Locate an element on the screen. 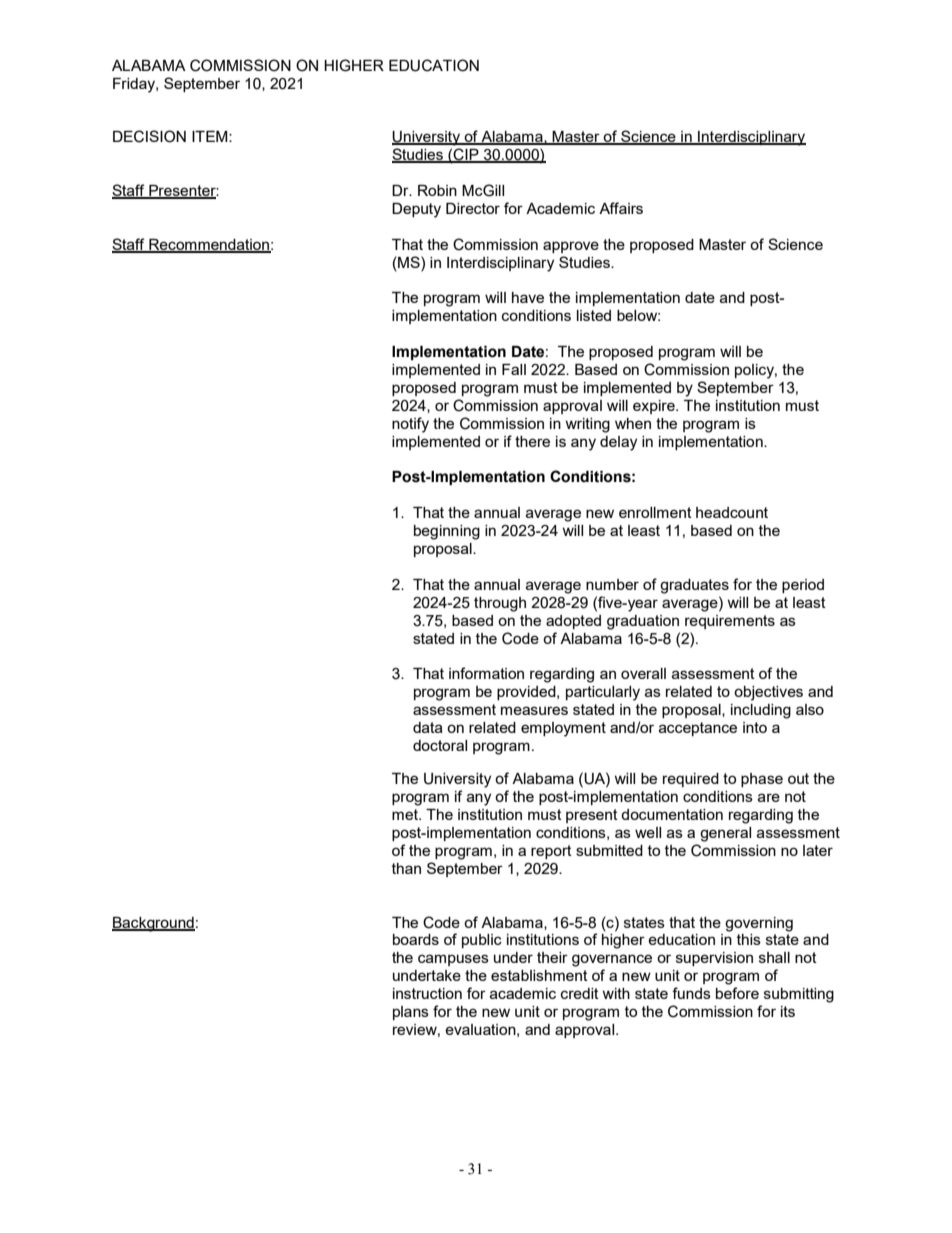  Robin is located at coordinates (437, 190).
